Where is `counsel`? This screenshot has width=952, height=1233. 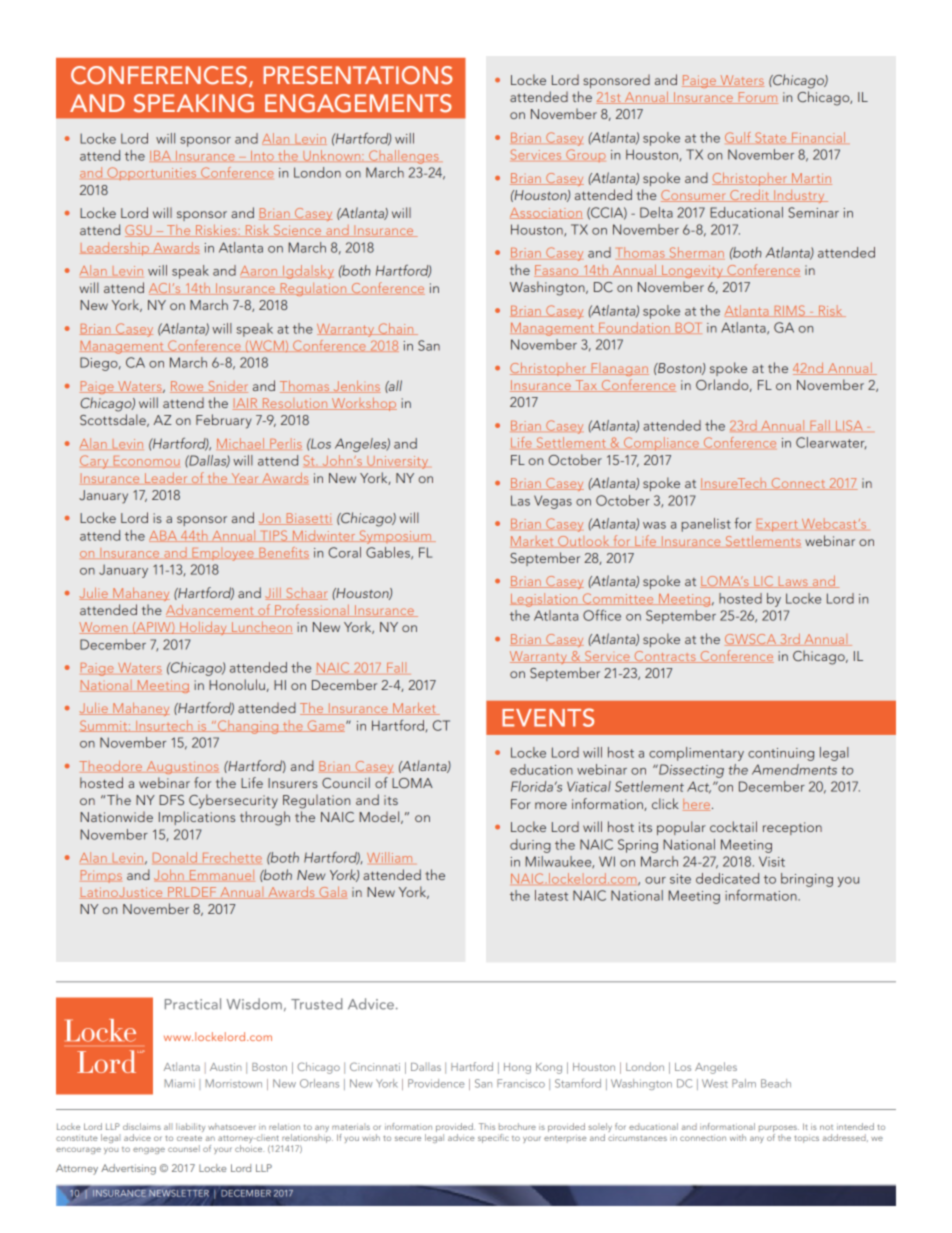
counsel is located at coordinates (184, 1148).
